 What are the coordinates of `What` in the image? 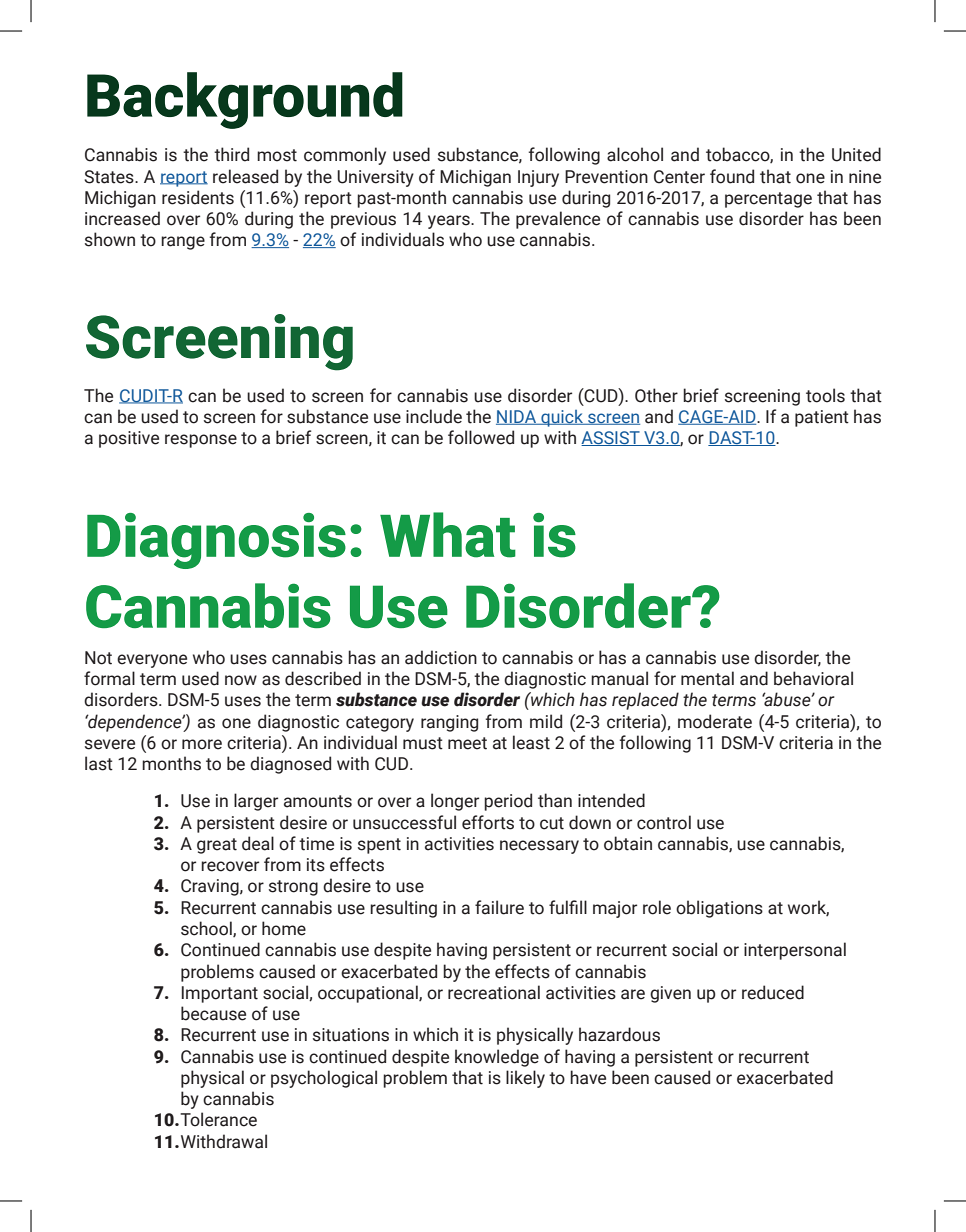 It's located at (448, 535).
